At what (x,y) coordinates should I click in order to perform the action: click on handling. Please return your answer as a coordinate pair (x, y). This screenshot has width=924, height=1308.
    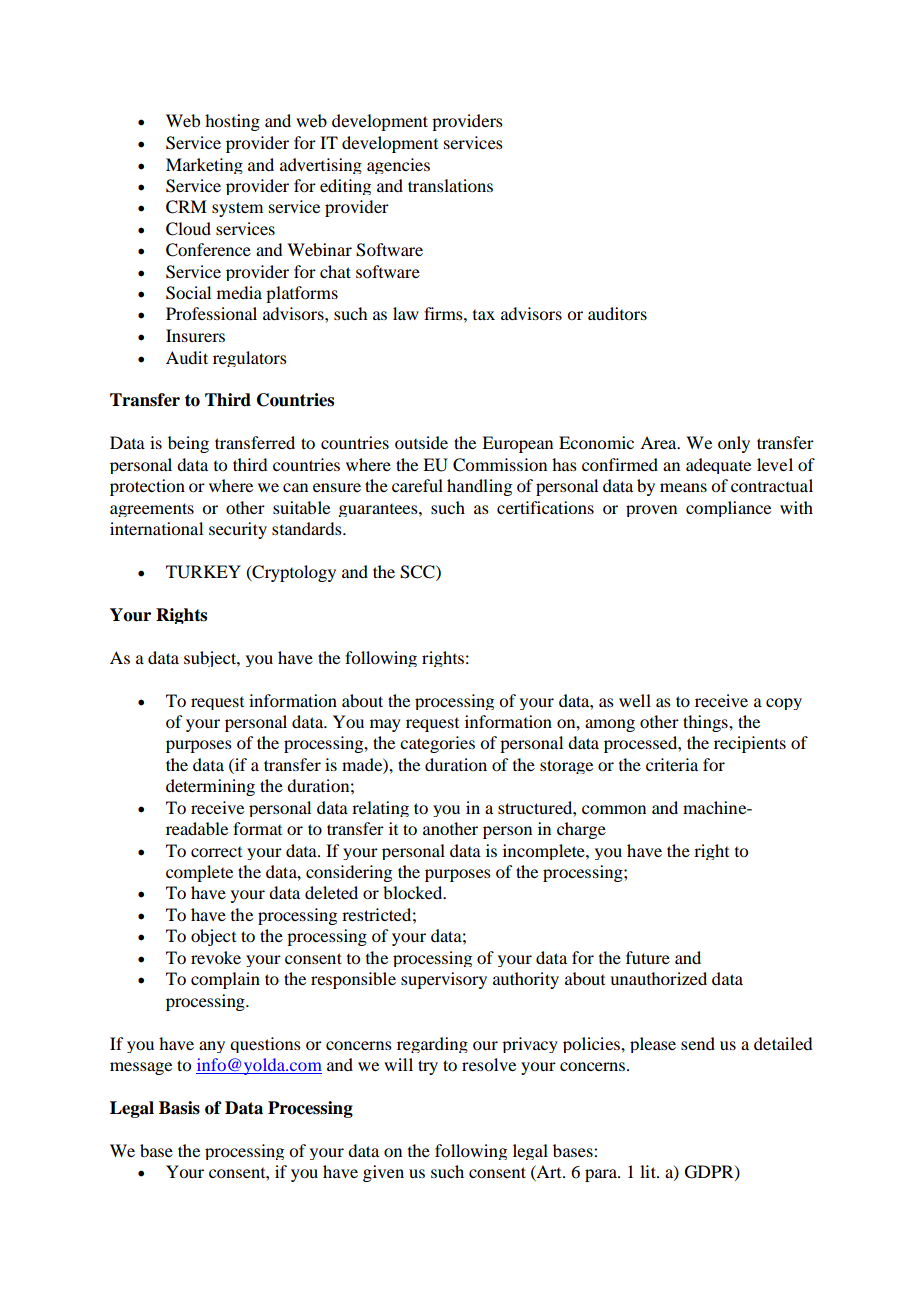
    Looking at the image, I should click on (479, 487).
